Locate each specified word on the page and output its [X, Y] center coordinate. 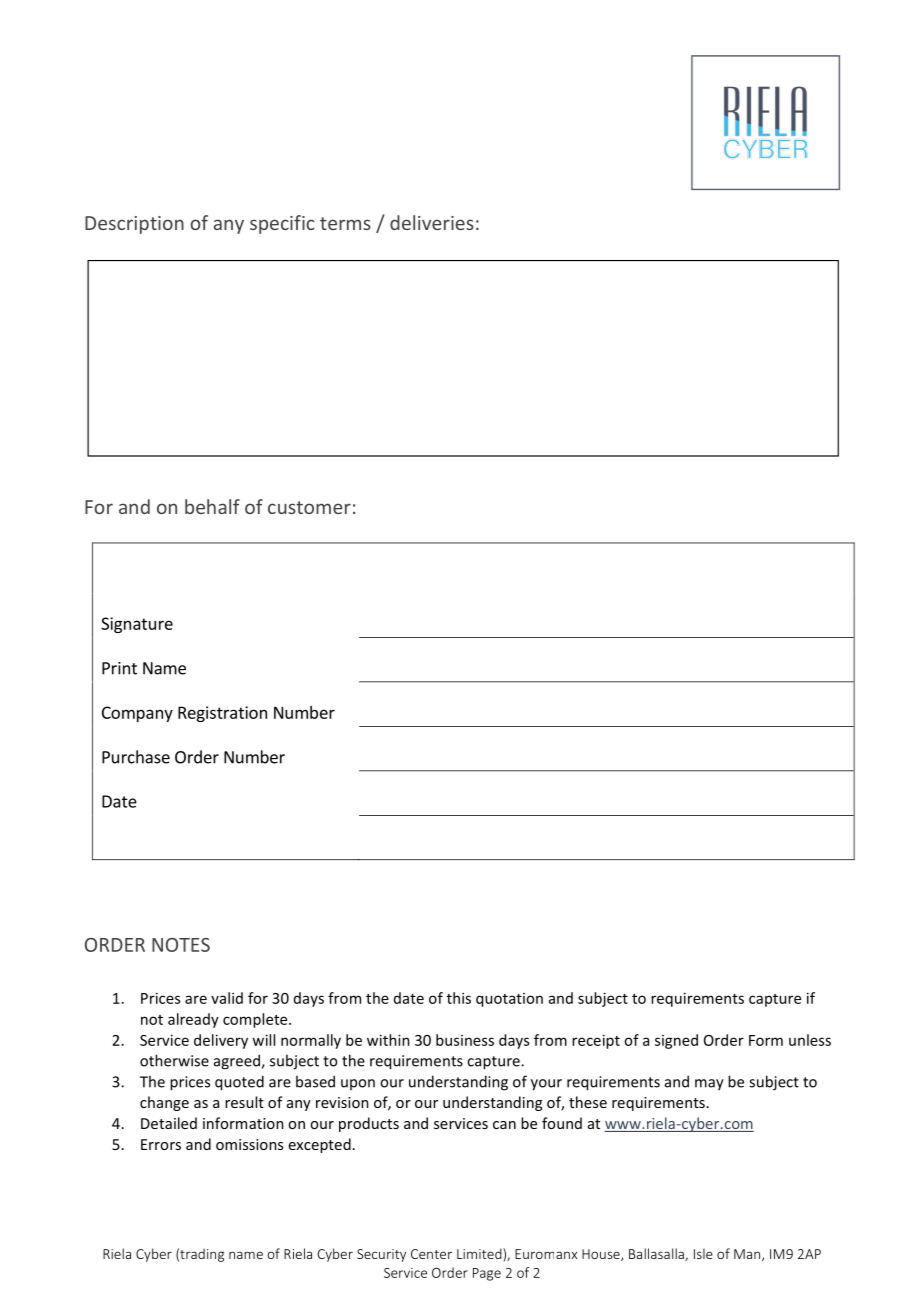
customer [309, 507]
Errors [161, 1144]
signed [676, 1041]
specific [282, 224]
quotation [509, 1000]
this [459, 998]
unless [810, 1040]
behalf [212, 506]
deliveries [432, 222]
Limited [480, 1255]
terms [345, 223]
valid [227, 998]
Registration [222, 714]
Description [134, 225]
